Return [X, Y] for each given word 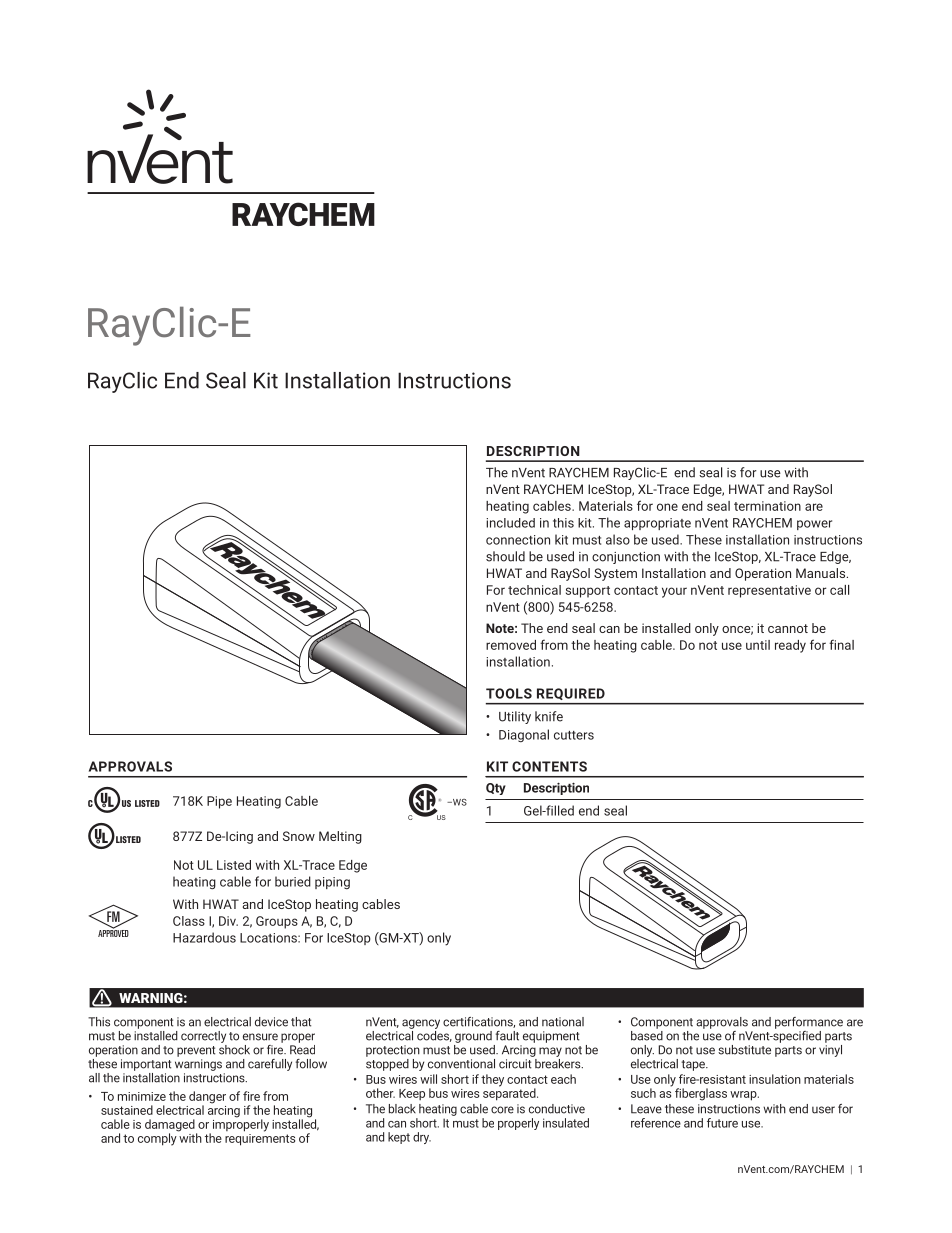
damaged [171, 1126]
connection [518, 540]
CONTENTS [549, 766]
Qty [496, 789]
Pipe [219, 802]
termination [767, 506]
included [510, 523]
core [502, 1110]
